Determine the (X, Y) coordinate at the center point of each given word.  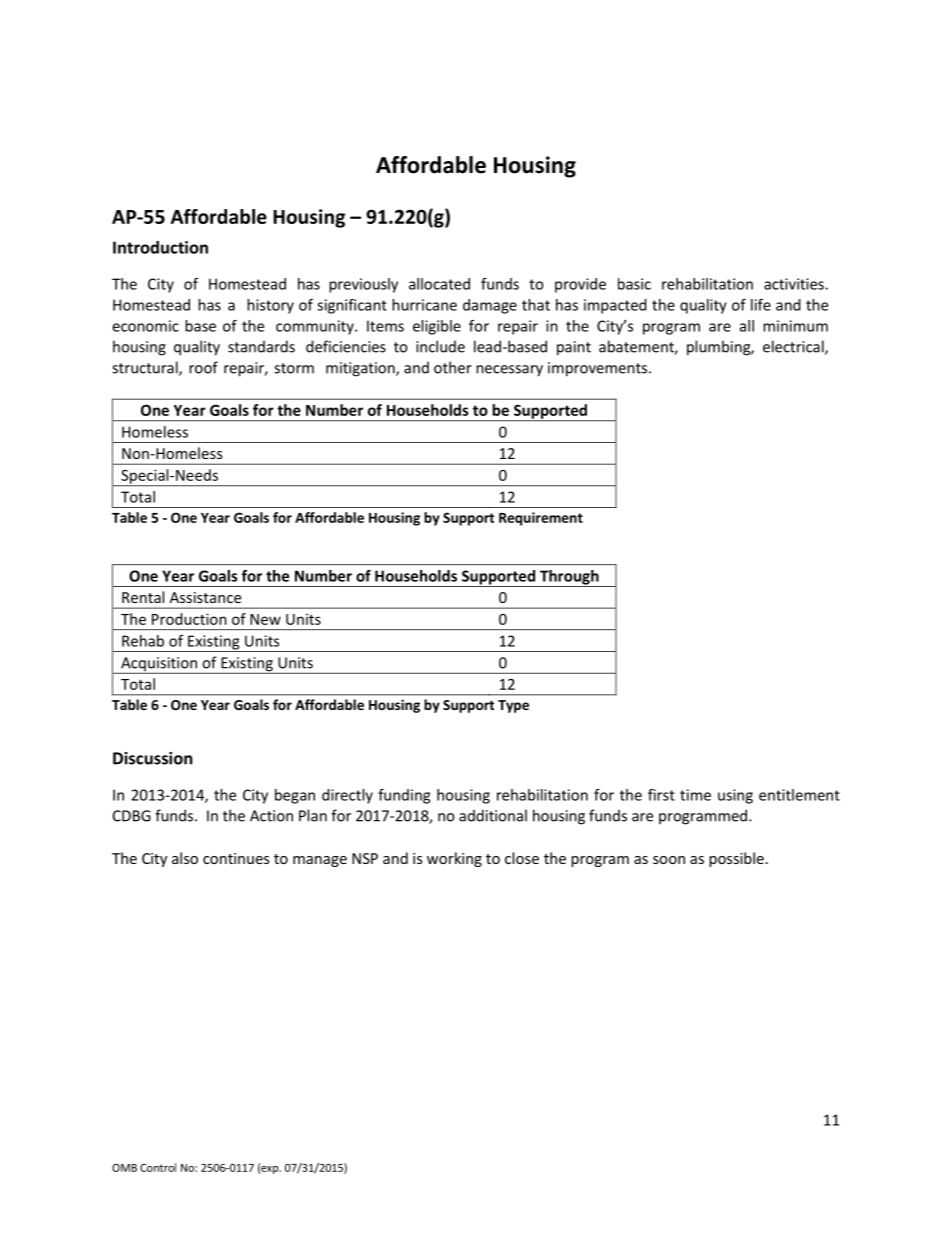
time (695, 795)
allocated (439, 284)
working (454, 859)
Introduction (160, 247)
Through (569, 578)
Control (158, 1167)
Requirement (541, 519)
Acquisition (159, 665)
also (185, 858)
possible (736, 859)
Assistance (205, 597)
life (761, 305)
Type (513, 706)
